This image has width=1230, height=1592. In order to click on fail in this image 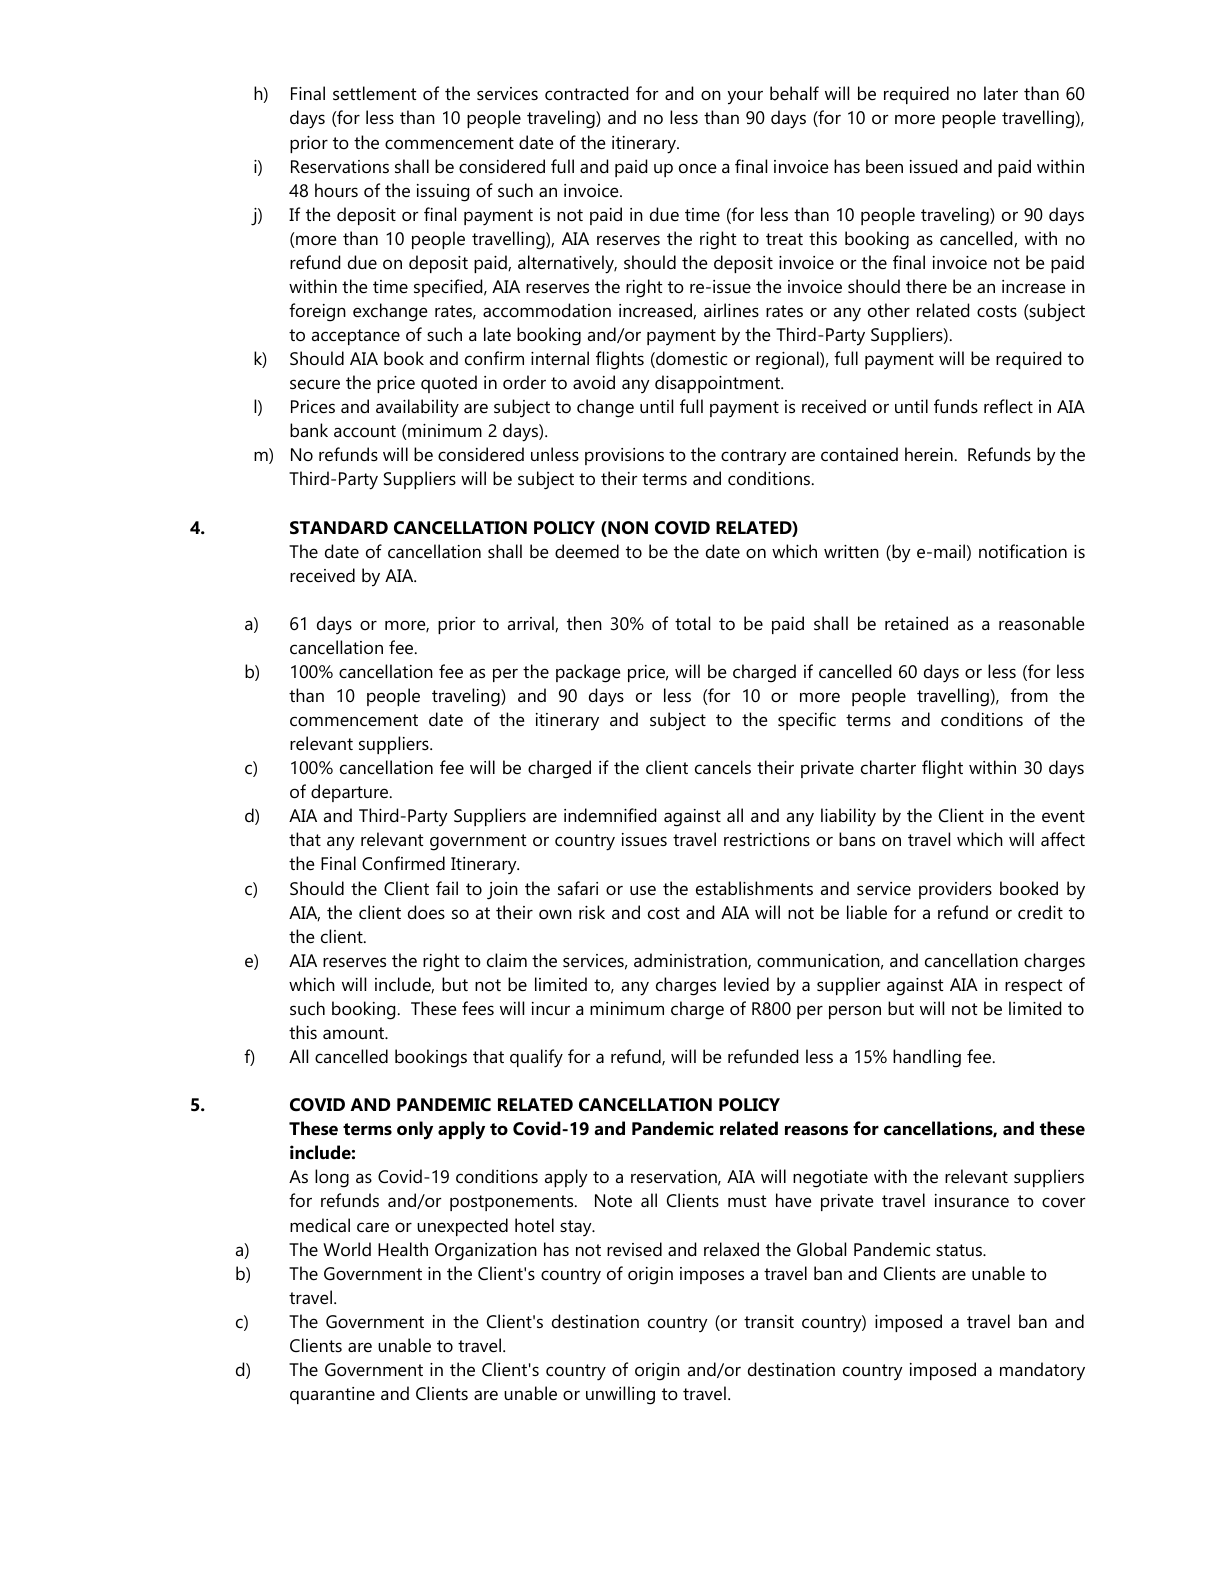, I will do `click(447, 888)`.
